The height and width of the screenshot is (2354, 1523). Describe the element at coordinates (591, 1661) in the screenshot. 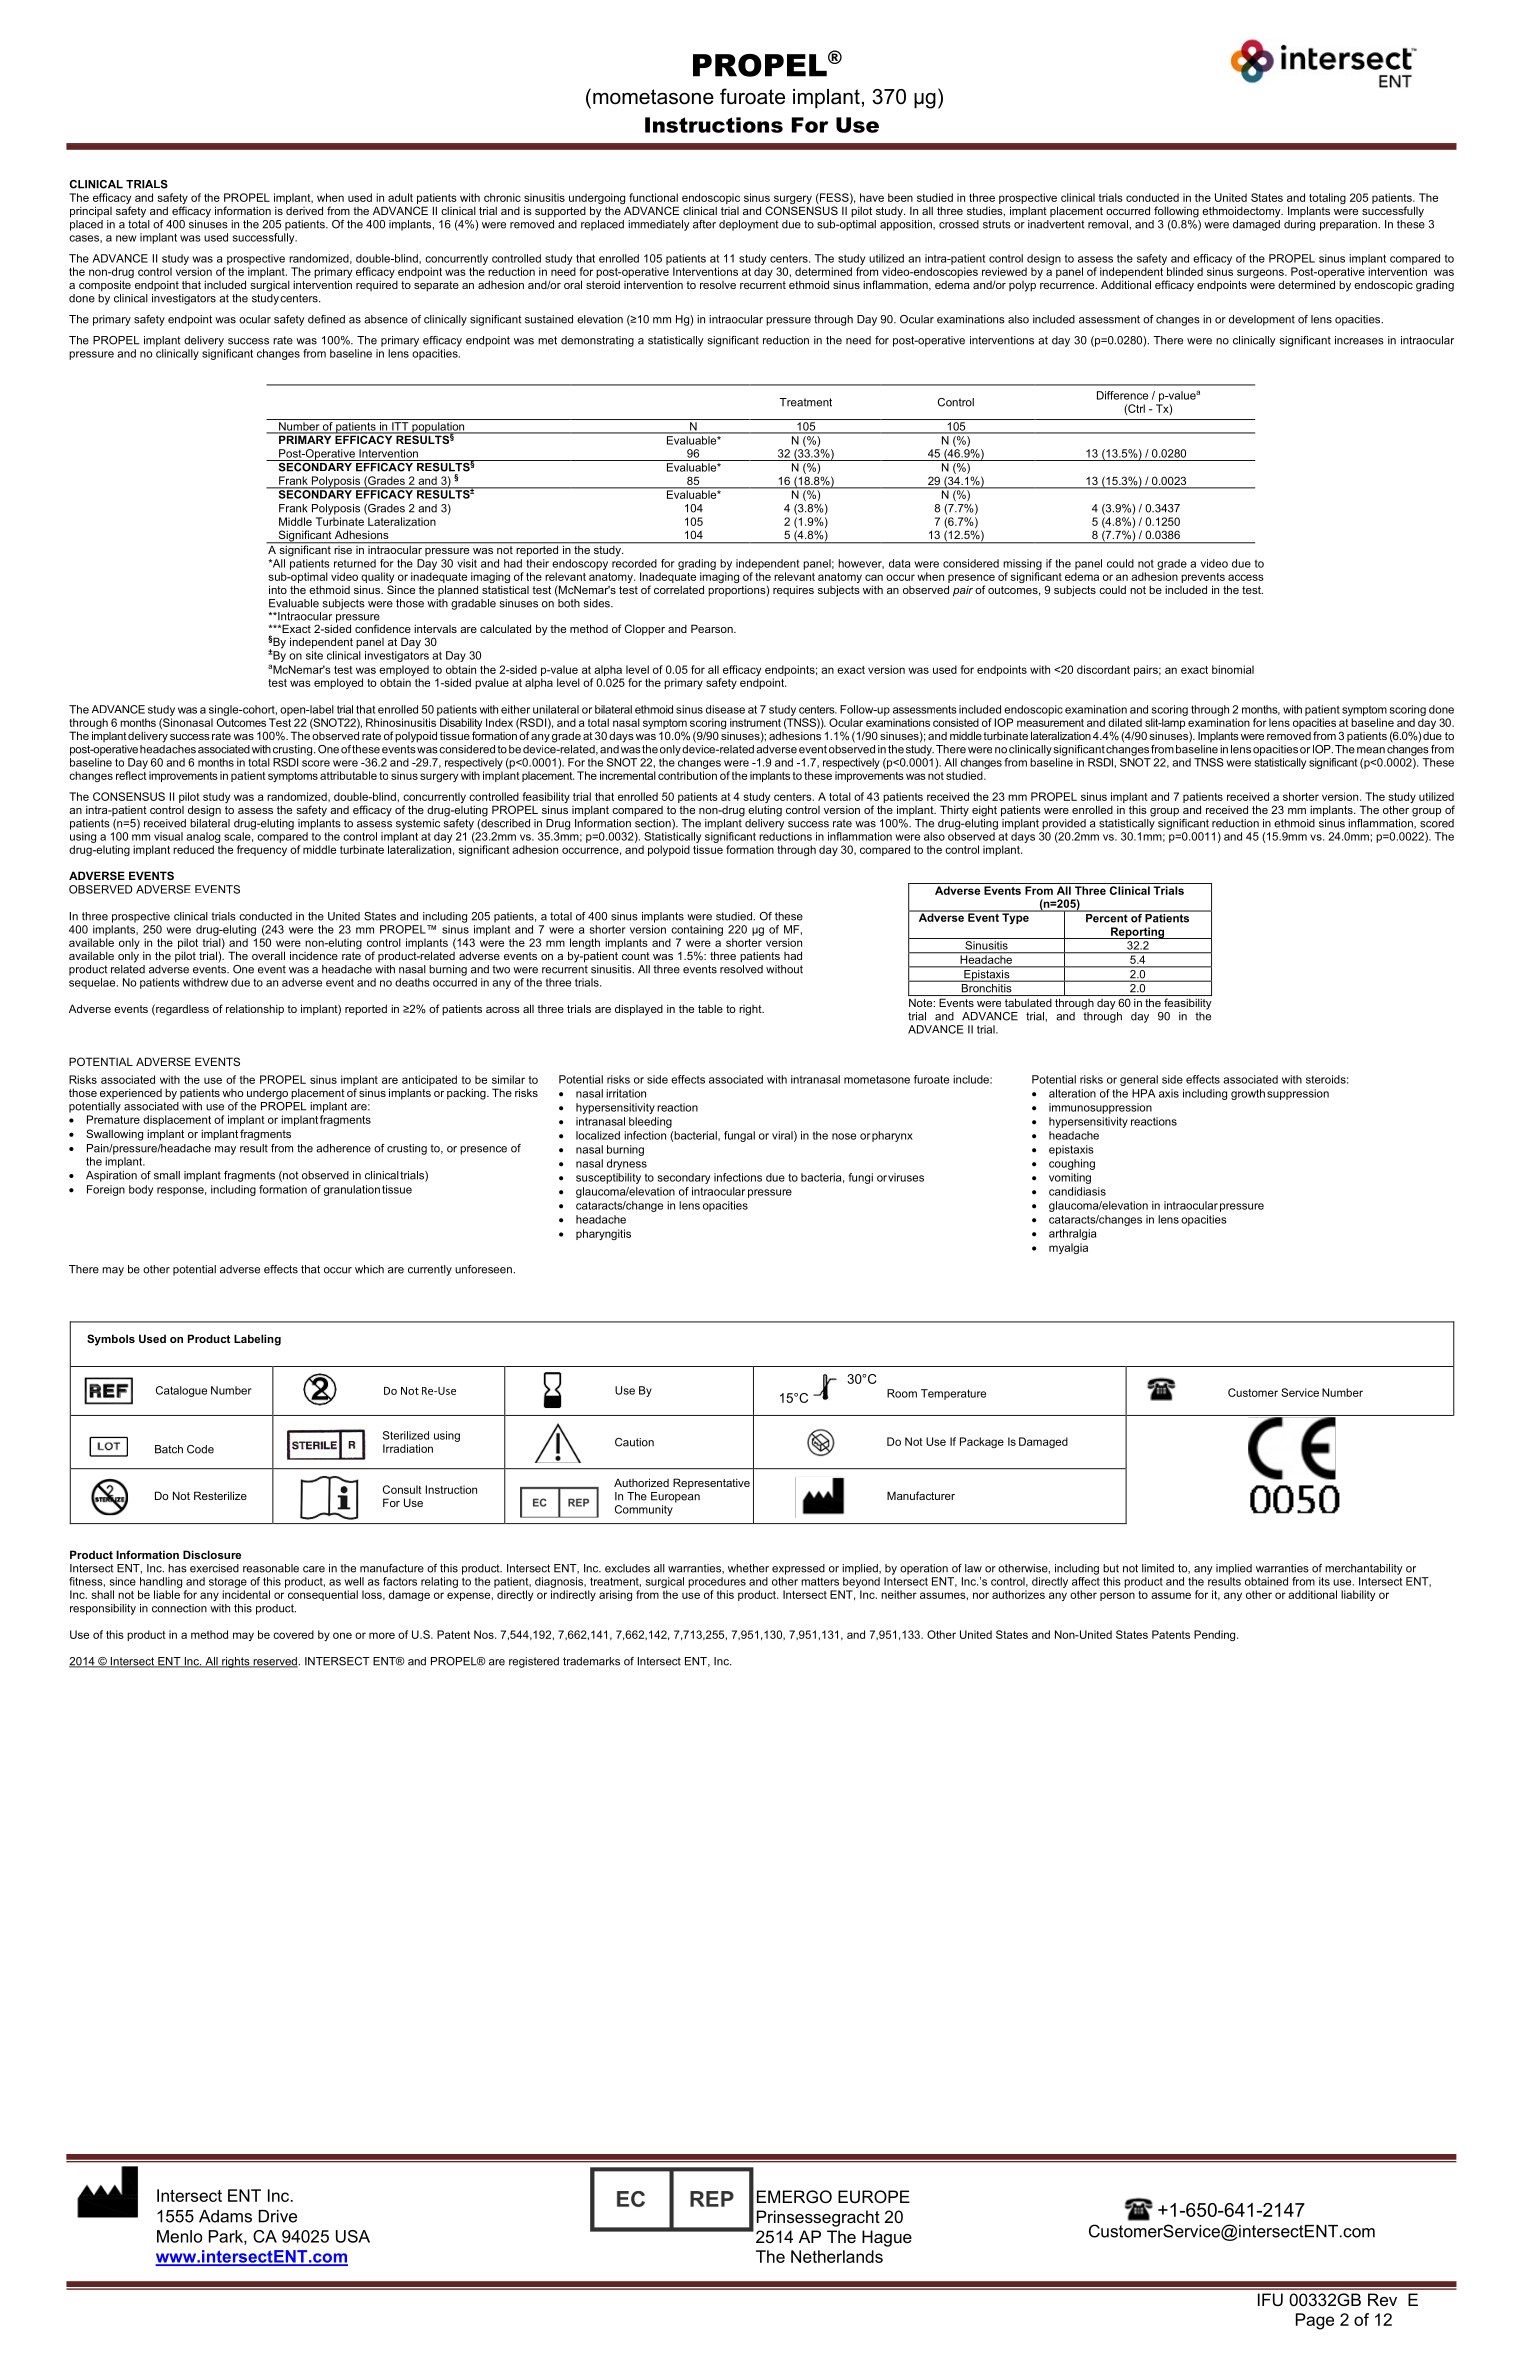

I see `trademarks` at that location.
